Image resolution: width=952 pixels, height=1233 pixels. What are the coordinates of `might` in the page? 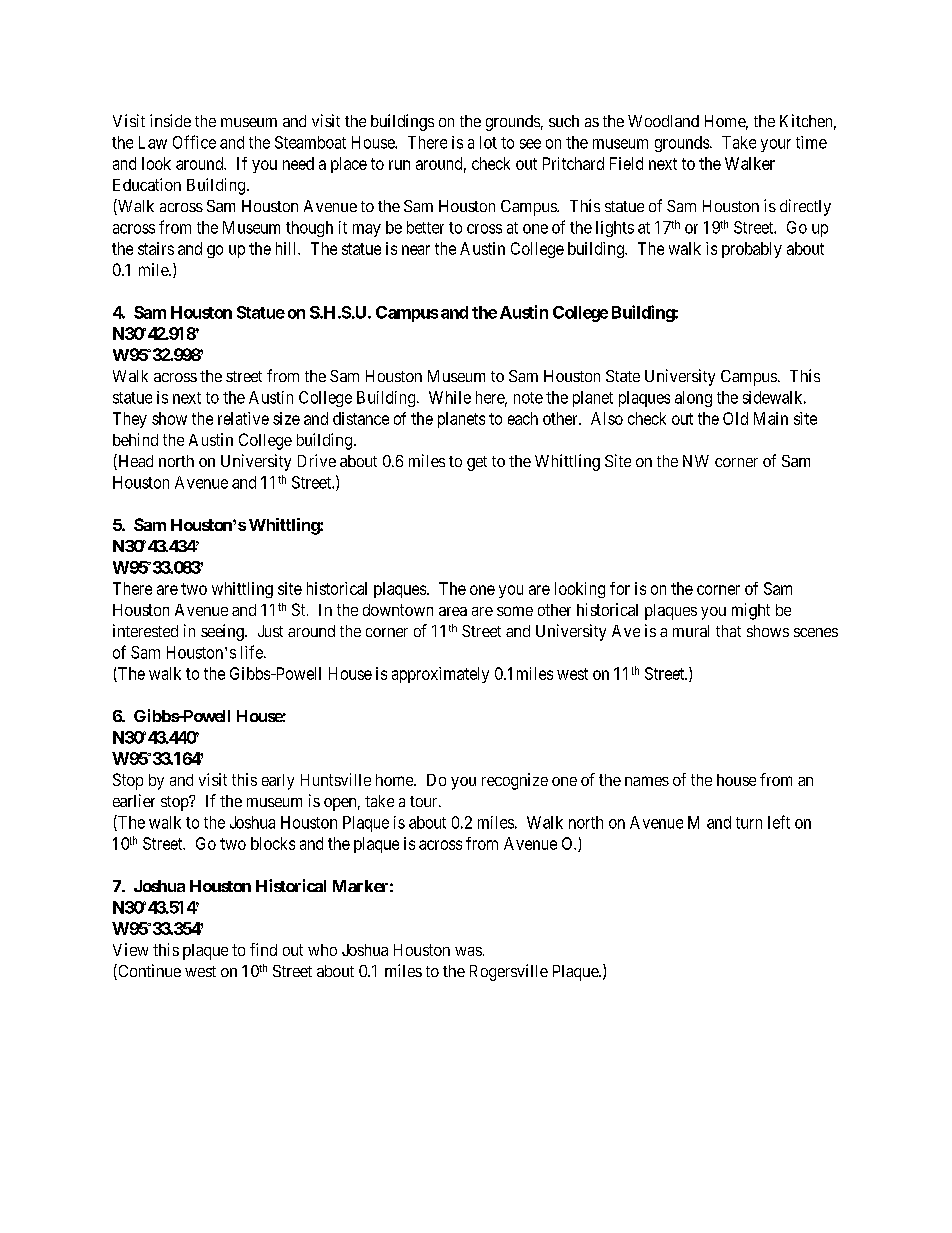 It's located at (751, 611).
